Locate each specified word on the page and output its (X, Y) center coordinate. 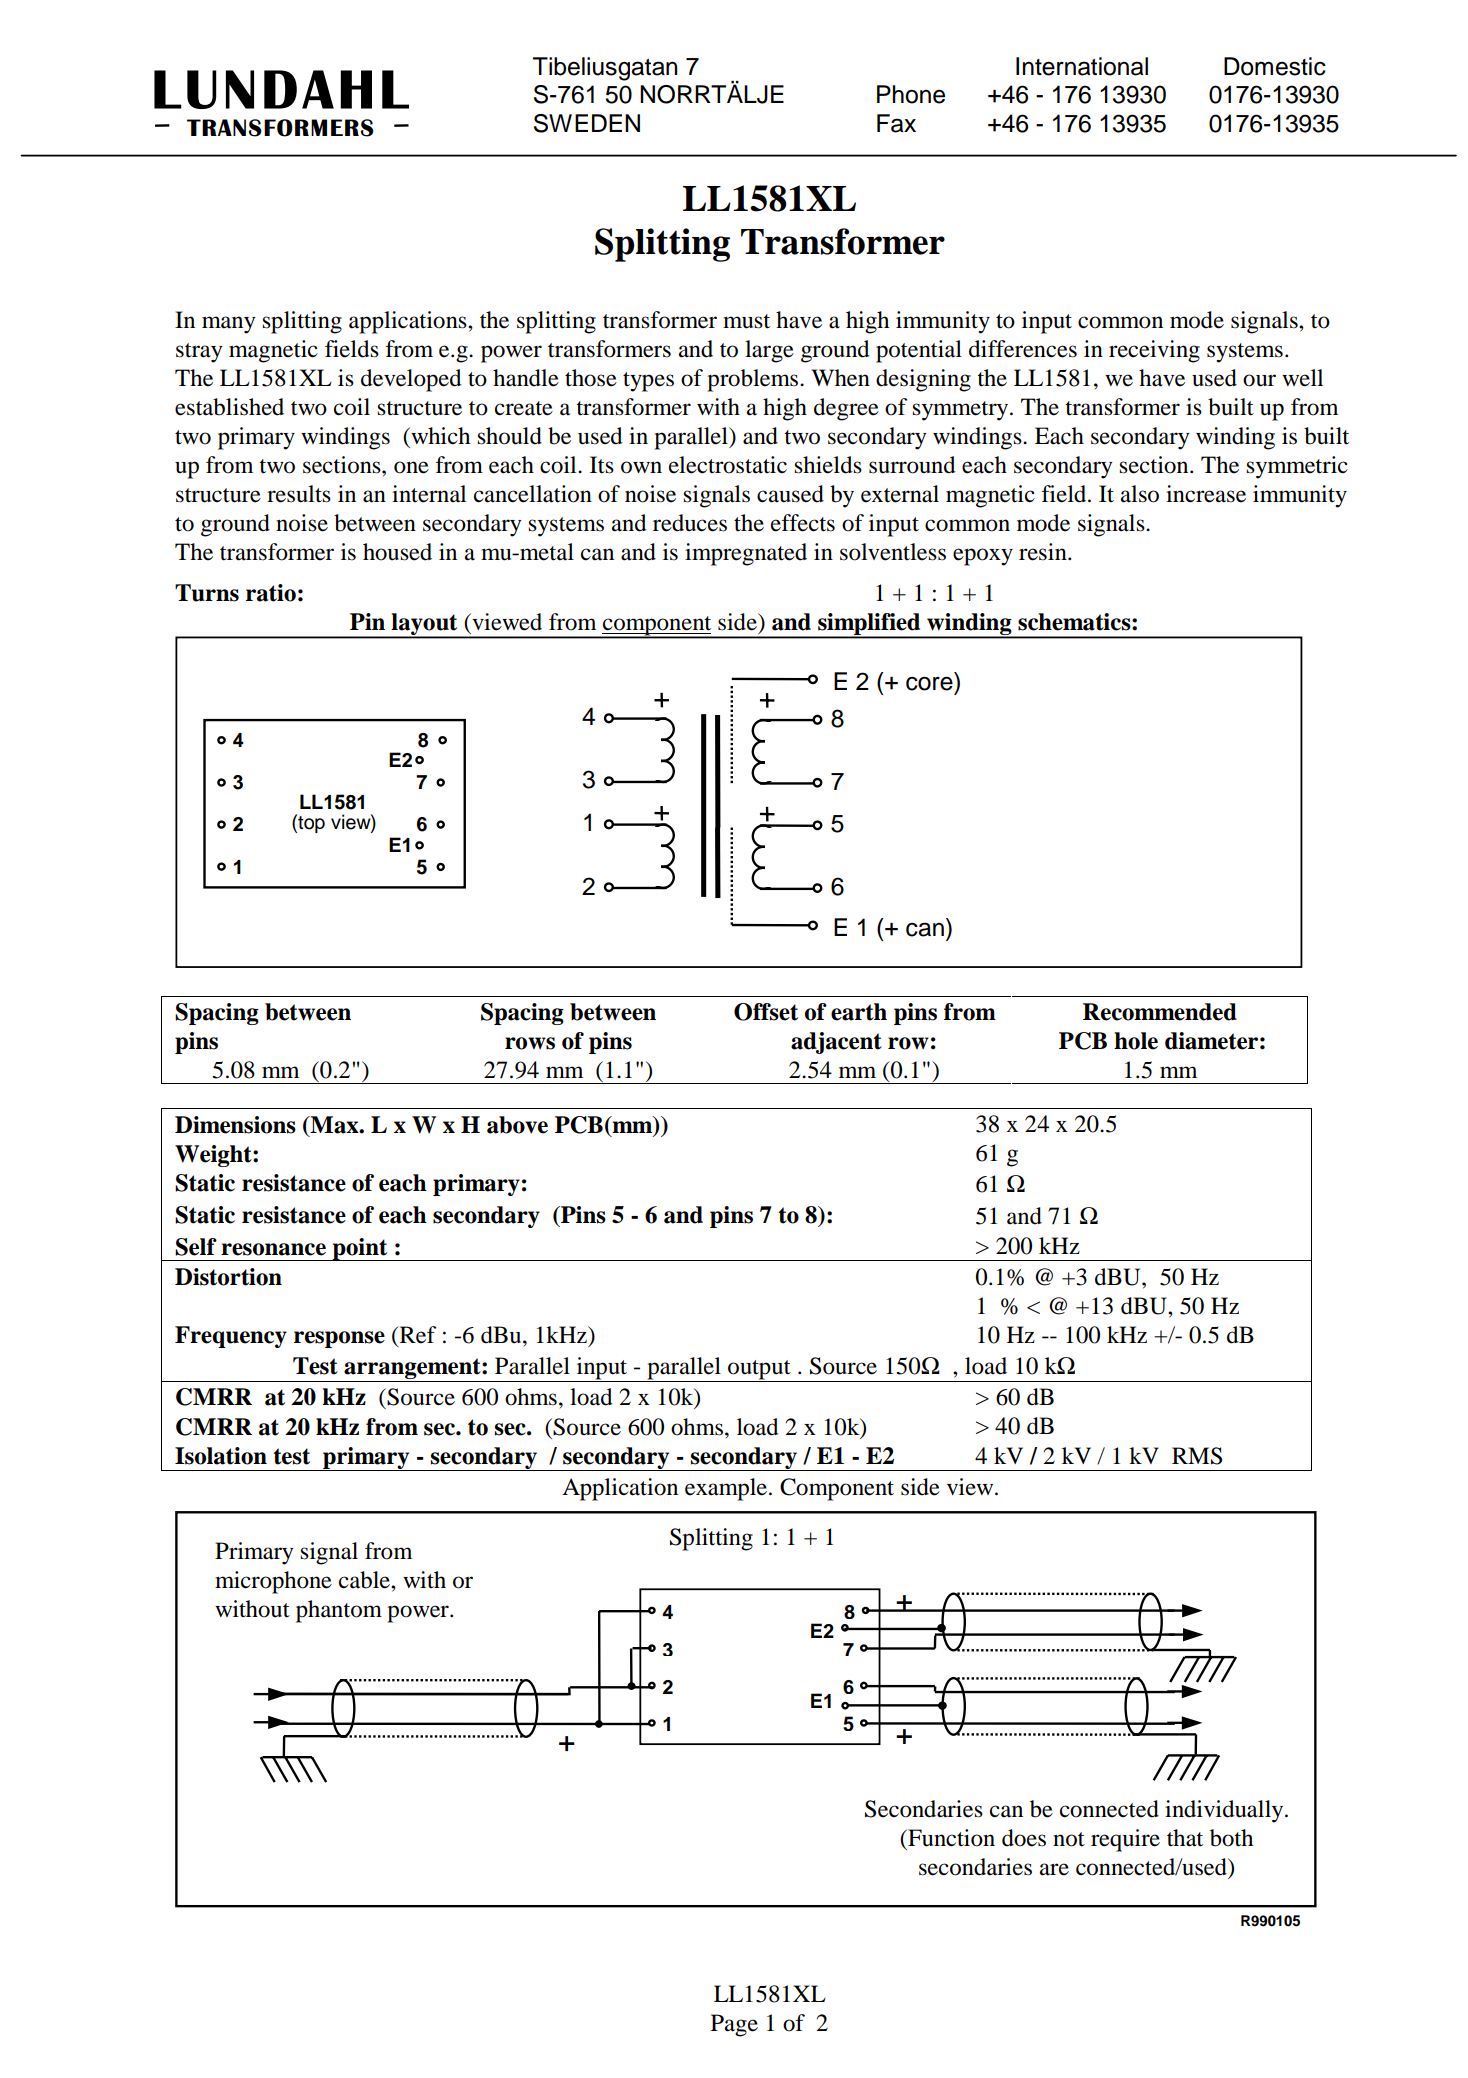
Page (734, 2025)
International (1082, 66)
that (1185, 1838)
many (229, 325)
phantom (339, 1611)
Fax (896, 123)
